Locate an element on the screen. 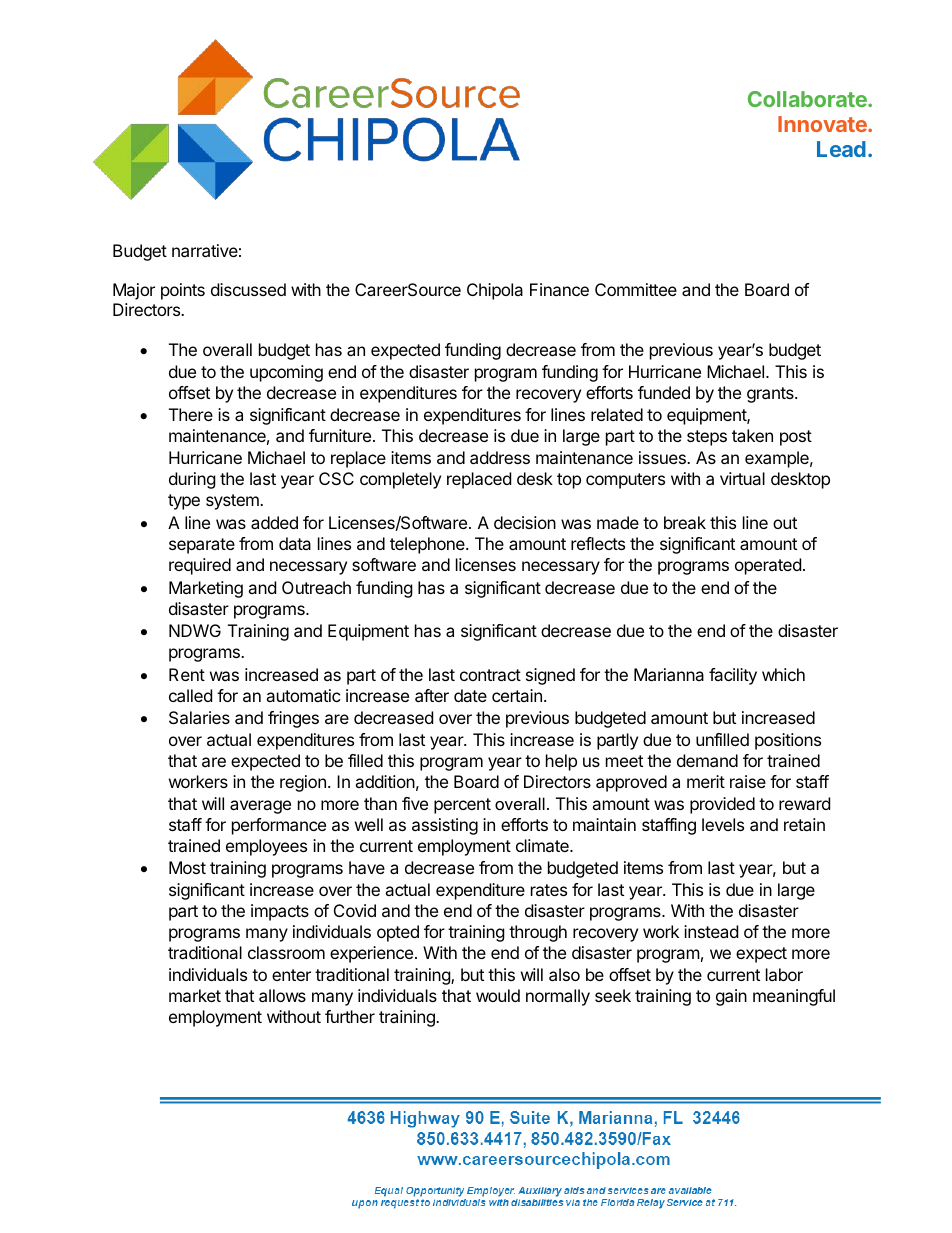  discussed is located at coordinates (248, 289).
